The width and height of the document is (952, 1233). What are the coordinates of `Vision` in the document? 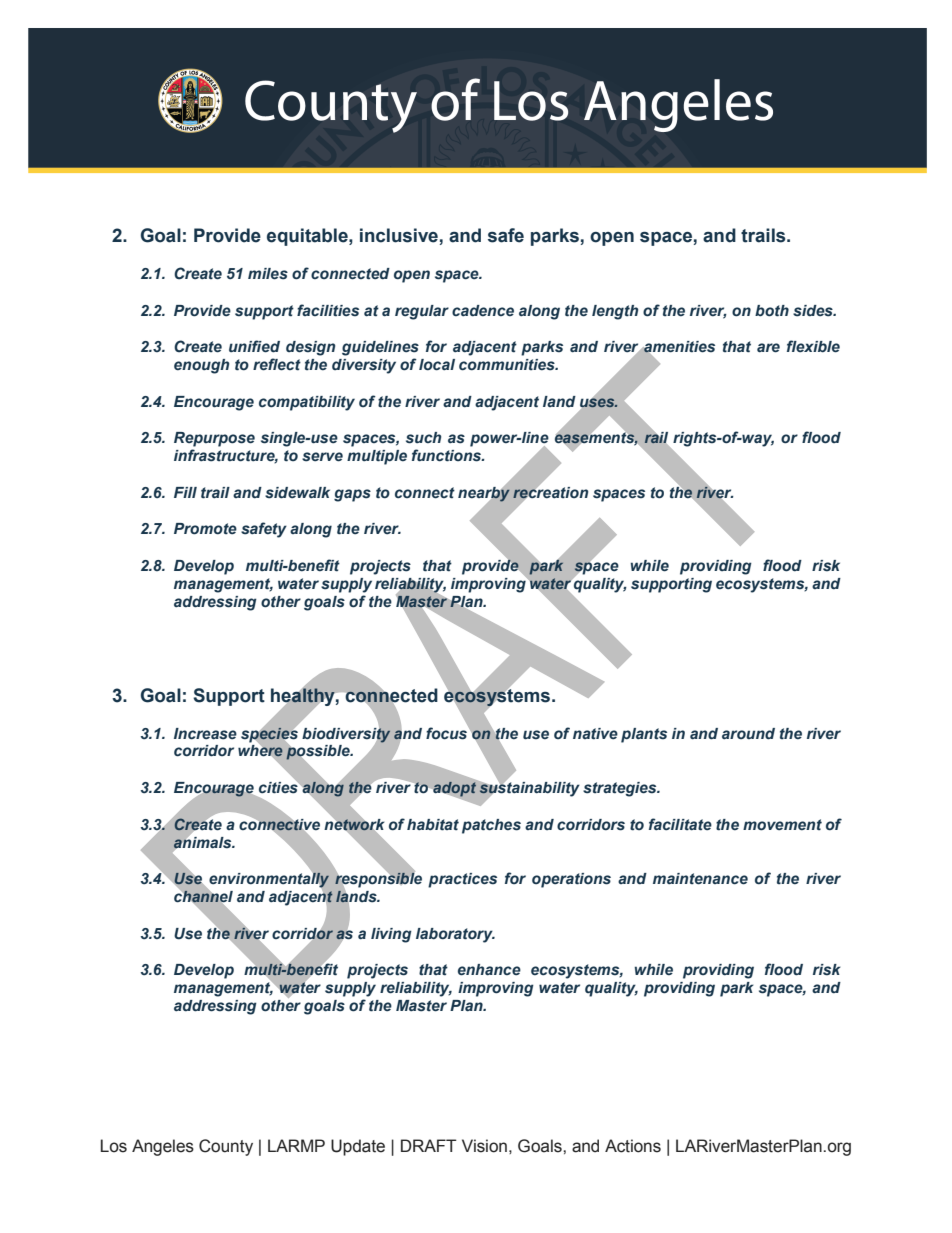 It's located at (484, 1146).
